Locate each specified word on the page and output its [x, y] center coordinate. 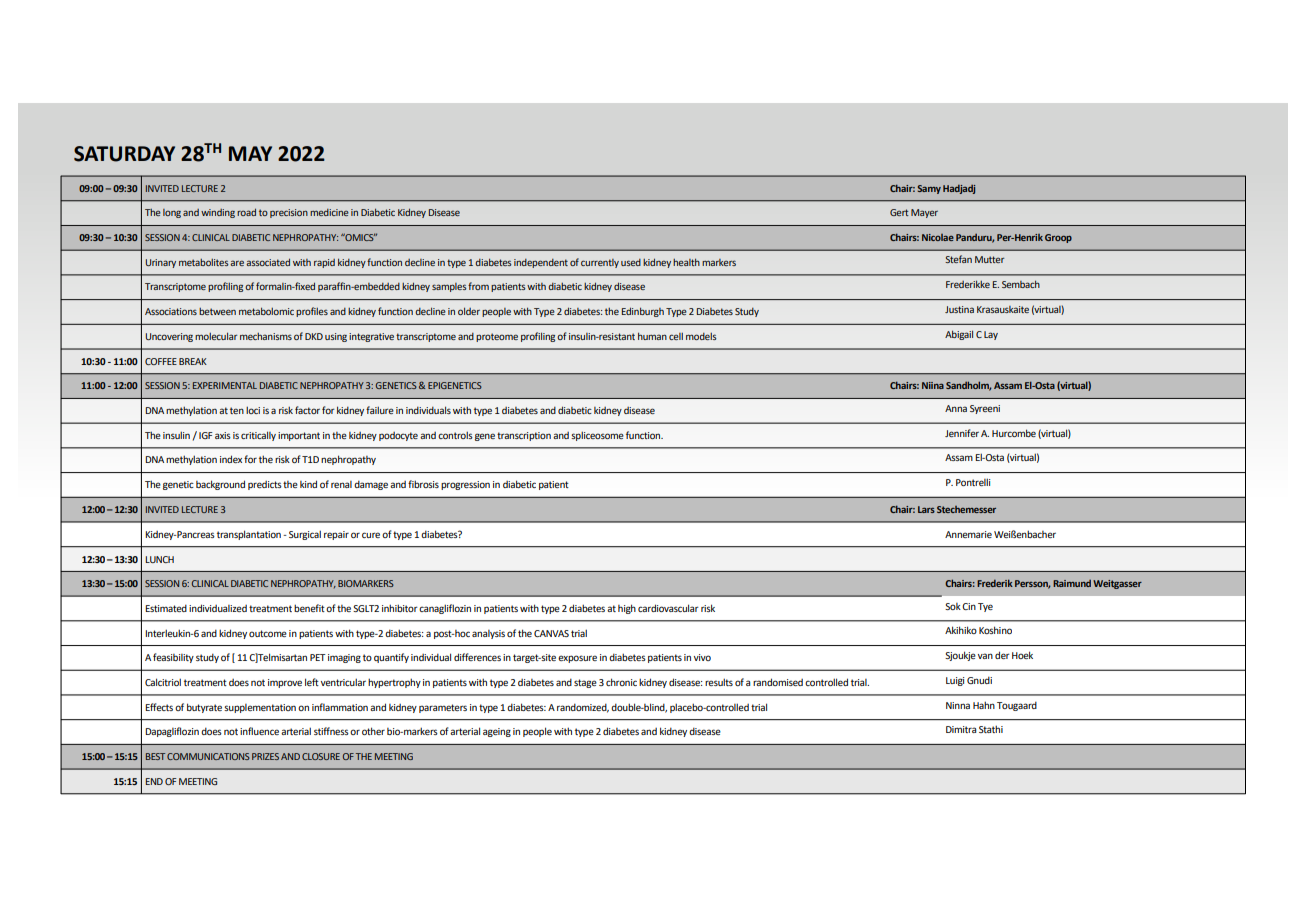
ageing [497, 732]
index [231, 459]
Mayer [924, 213]
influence [259, 731]
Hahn [984, 705]
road [246, 212]
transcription [524, 436]
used [631, 262]
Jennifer [962, 433]
